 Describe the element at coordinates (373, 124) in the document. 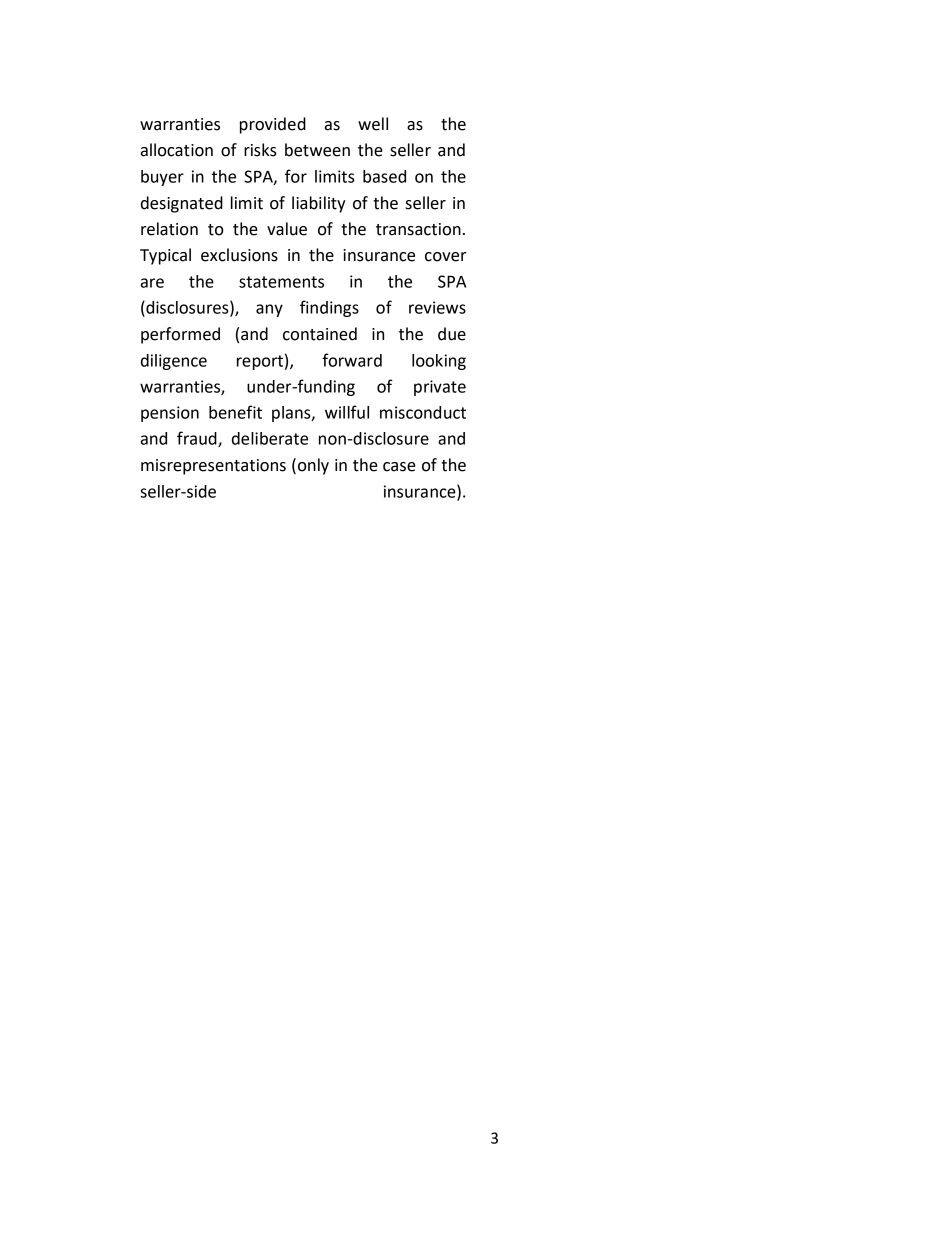

I see `well` at that location.
